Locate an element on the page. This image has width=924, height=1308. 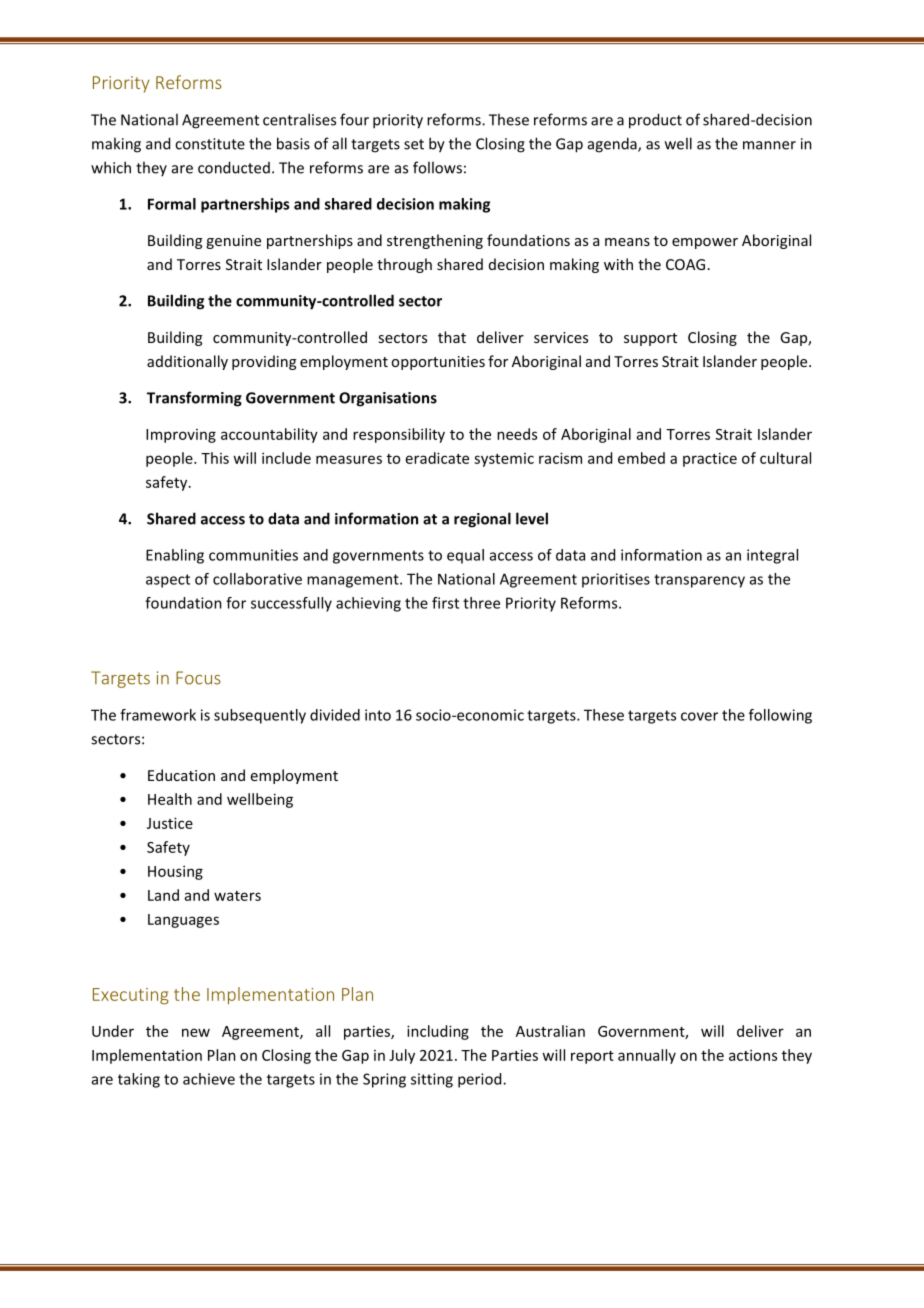
constitute is located at coordinates (210, 144).
